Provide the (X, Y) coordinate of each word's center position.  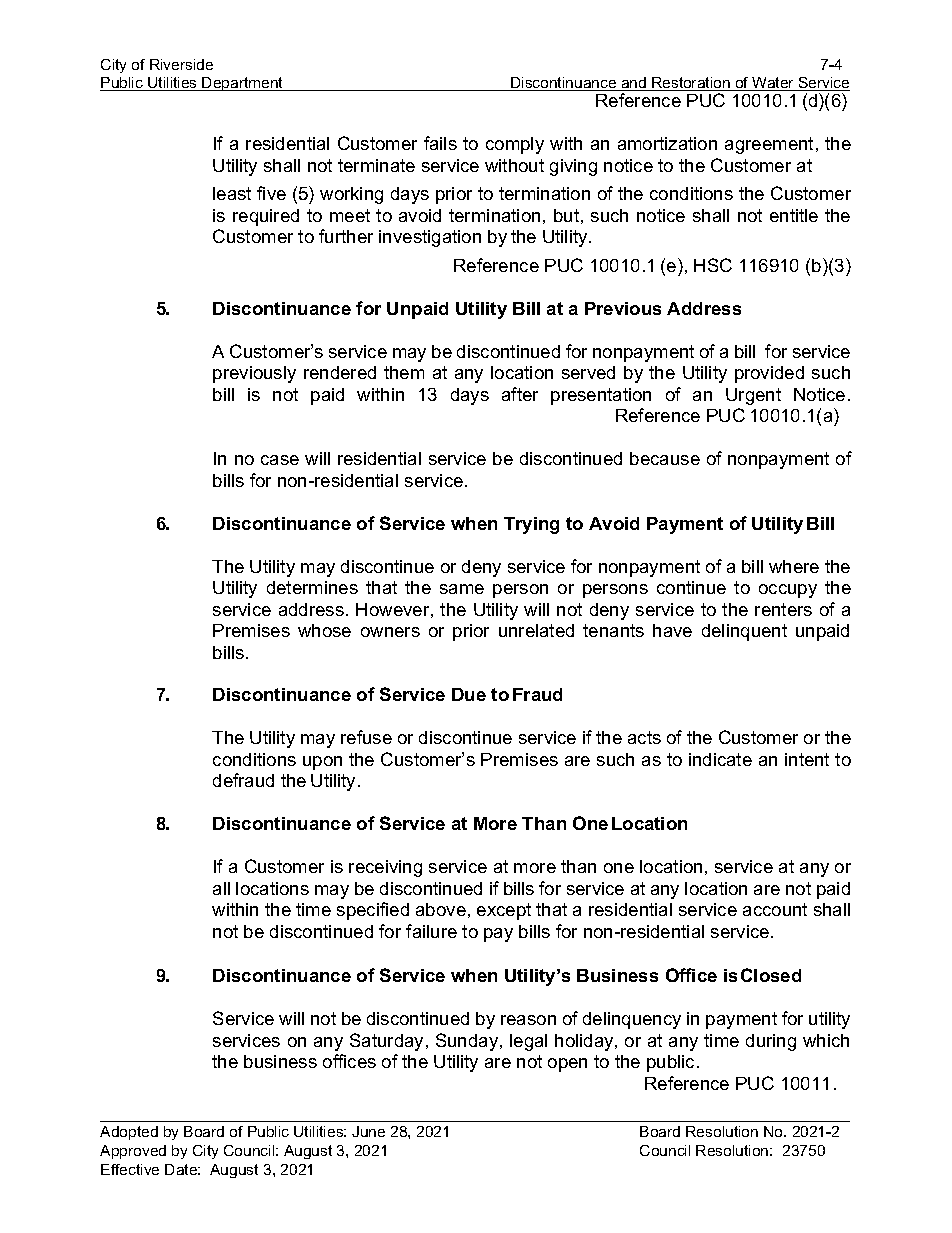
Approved (133, 1152)
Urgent (753, 396)
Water (773, 84)
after (520, 394)
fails (440, 143)
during (771, 1042)
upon (322, 763)
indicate (720, 759)
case (280, 460)
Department (243, 84)
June (368, 1131)
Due (469, 694)
